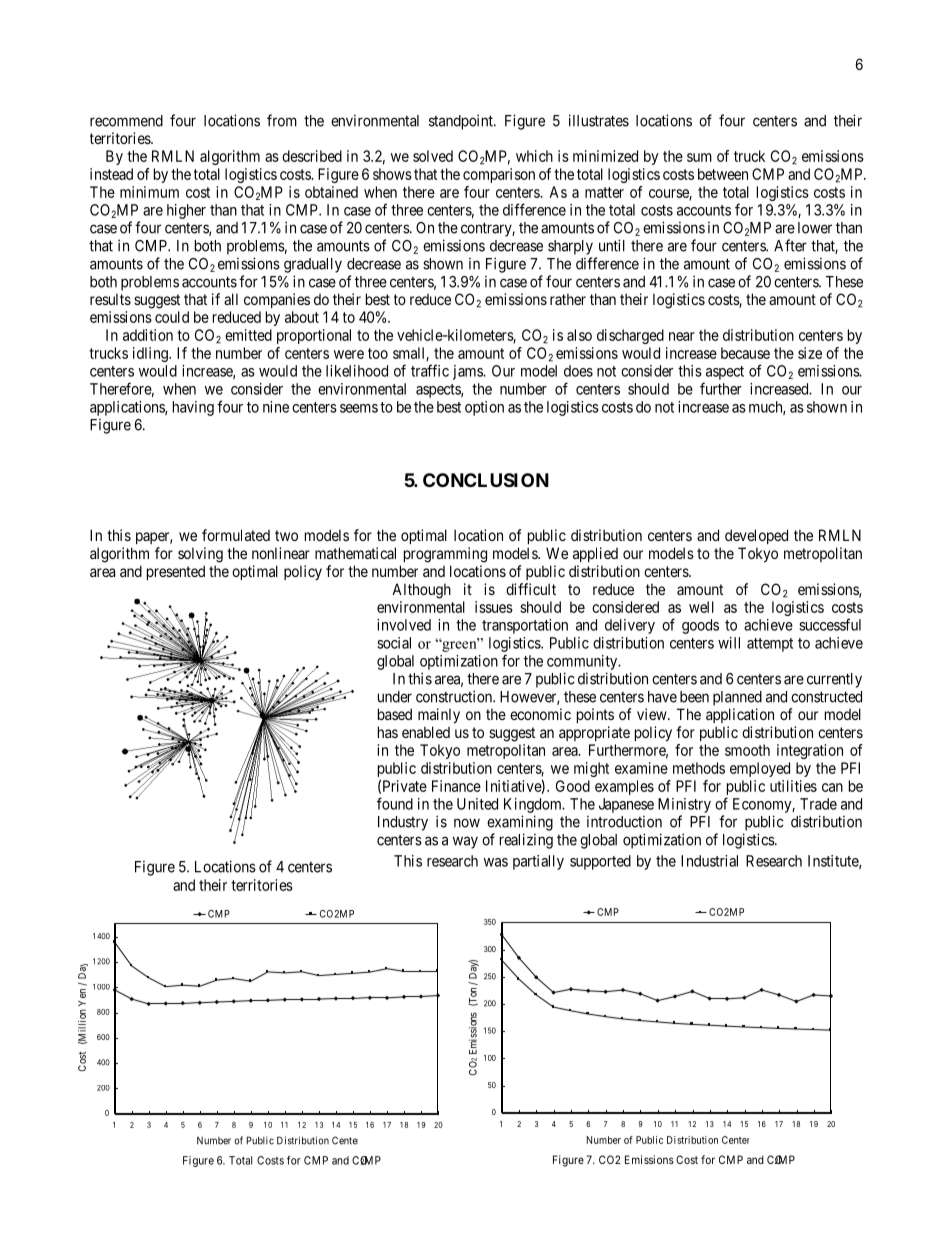 The image size is (952, 1233). What do you see at coordinates (699, 157) in the screenshot?
I see `sum` at bounding box center [699, 157].
